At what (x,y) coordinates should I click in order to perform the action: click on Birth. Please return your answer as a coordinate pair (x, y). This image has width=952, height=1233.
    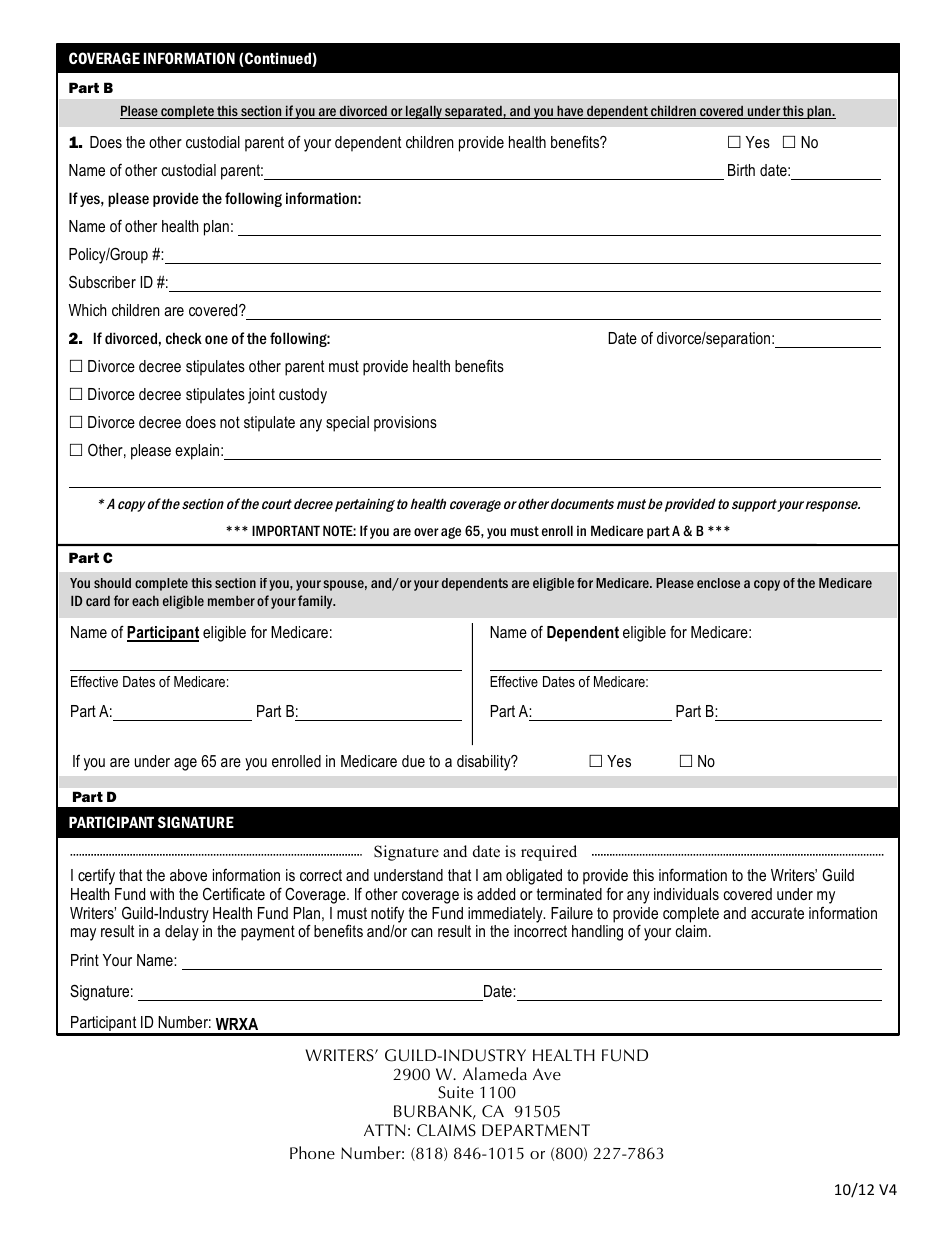
    Looking at the image, I should click on (741, 170).
